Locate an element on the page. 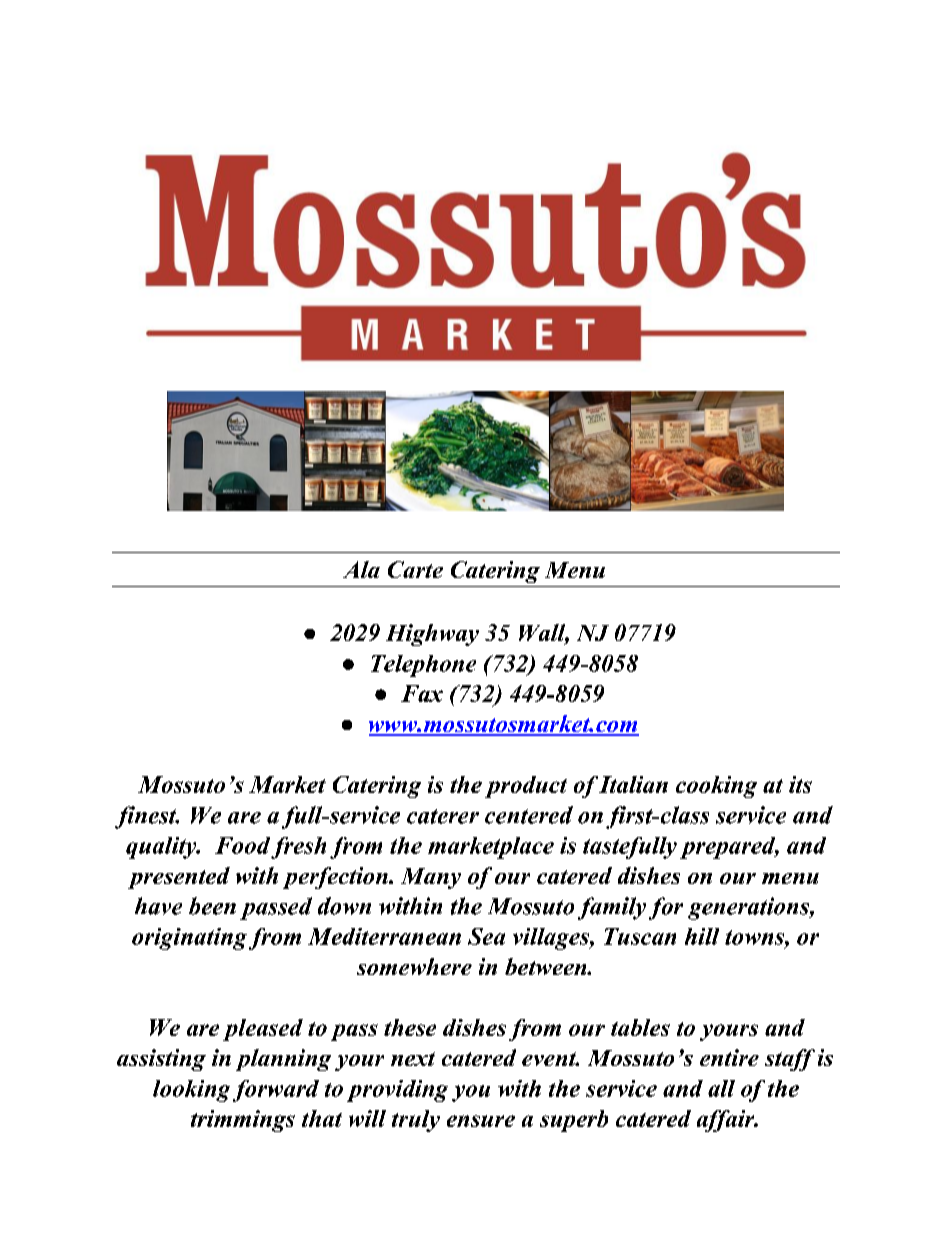 The image size is (952, 1233). Highway is located at coordinates (432, 635).
